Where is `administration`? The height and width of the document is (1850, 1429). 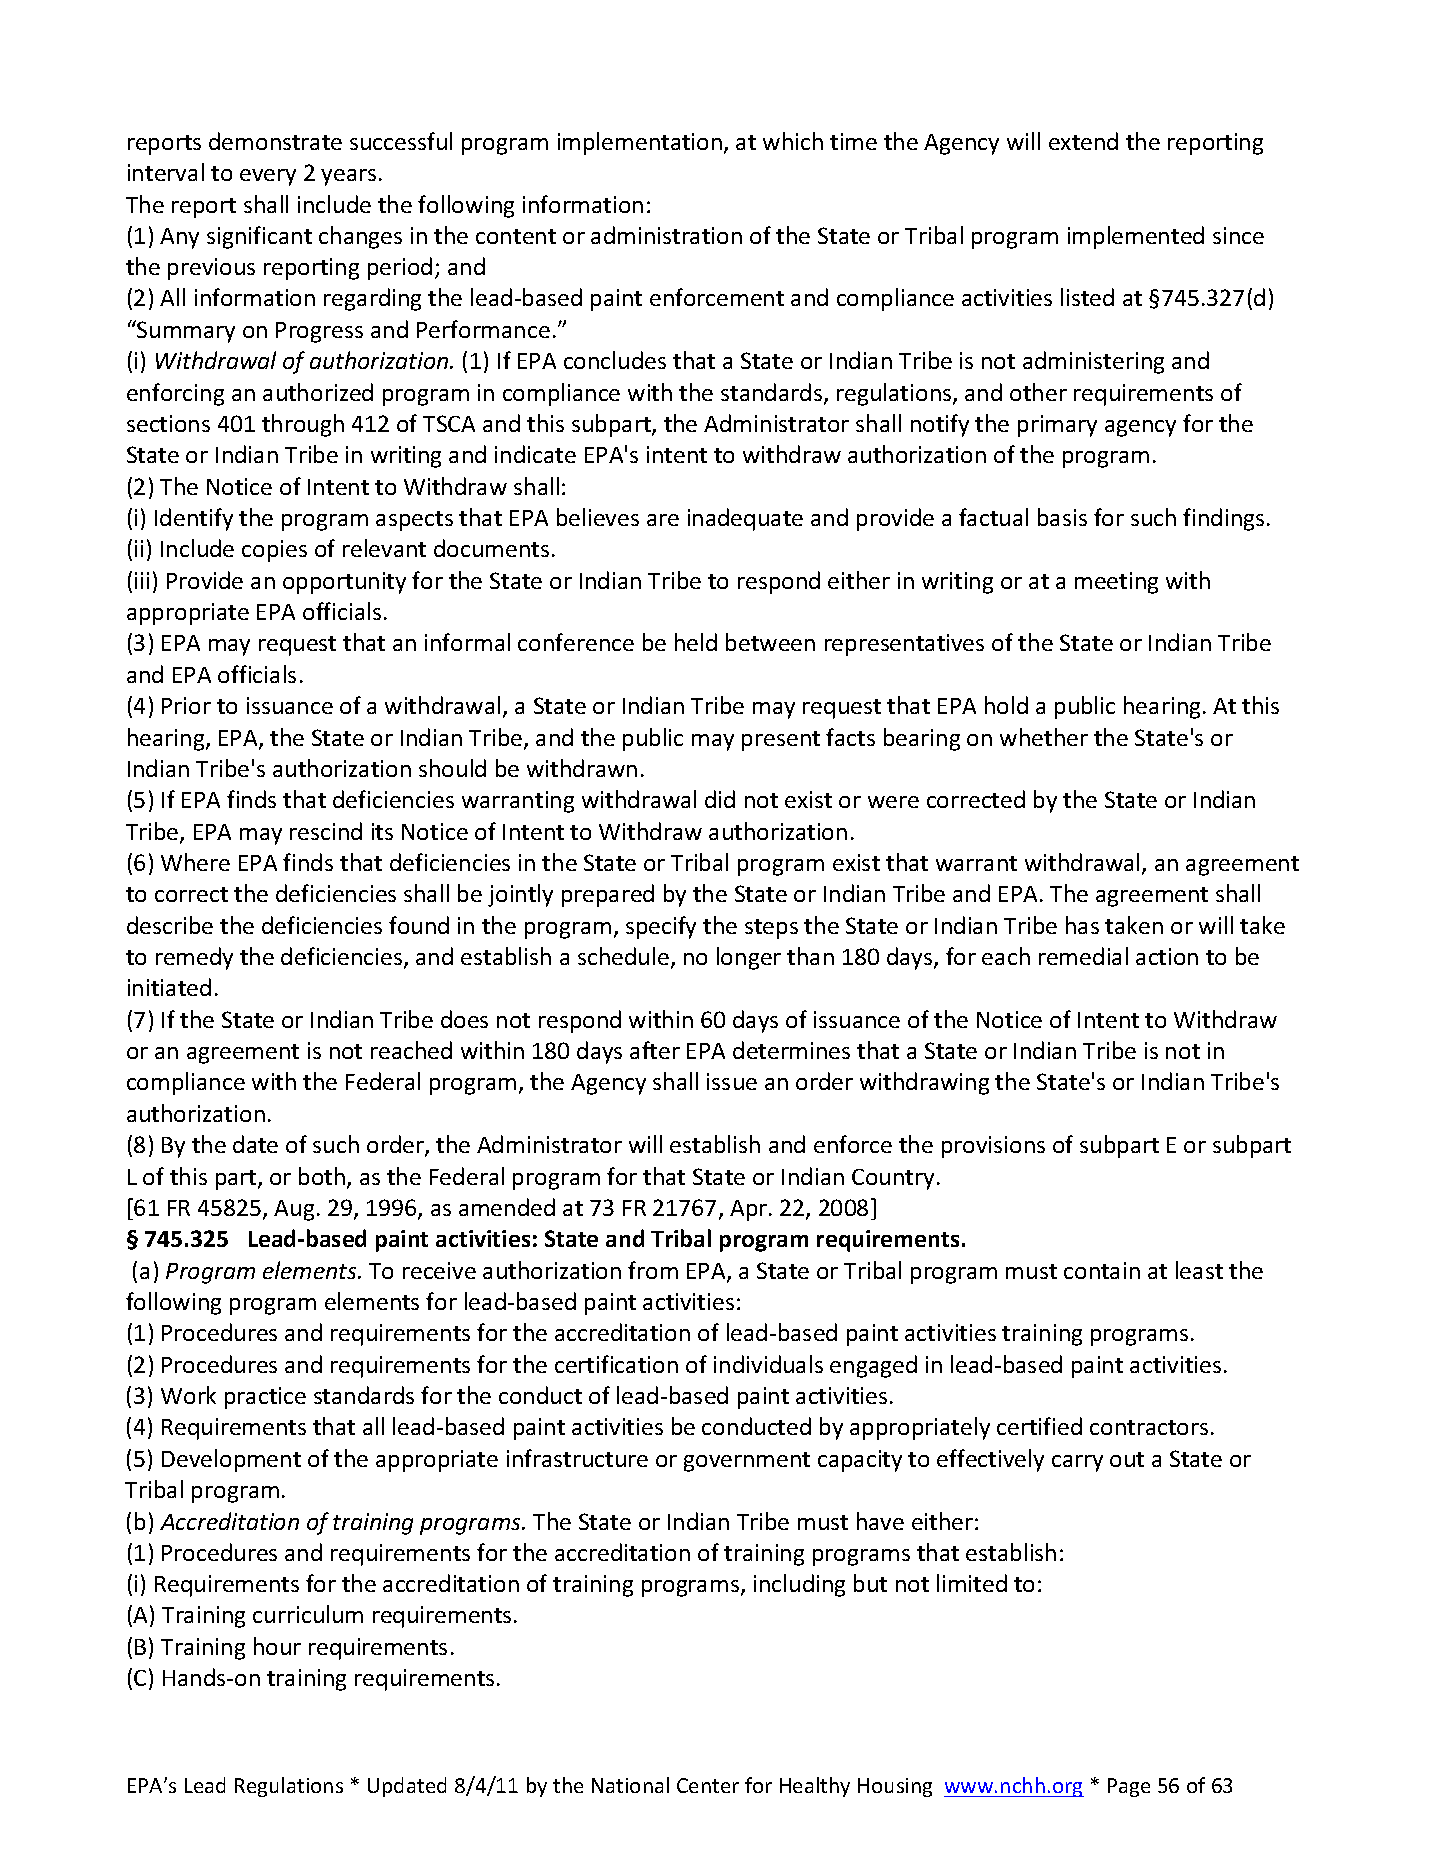
administration is located at coordinates (666, 235).
